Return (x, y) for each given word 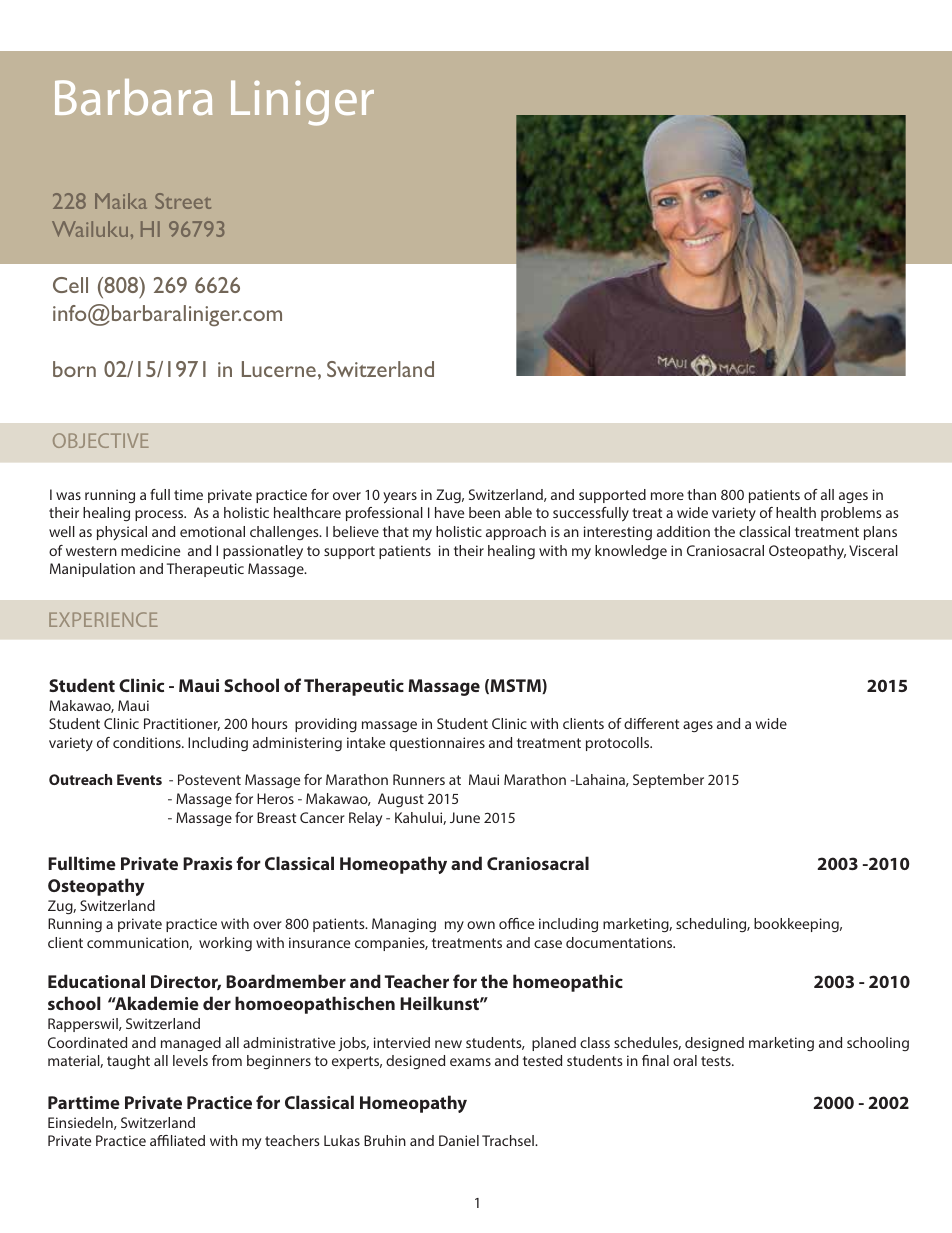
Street (183, 201)
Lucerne (279, 369)
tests (717, 1061)
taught (128, 1062)
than (701, 494)
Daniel (459, 1140)
